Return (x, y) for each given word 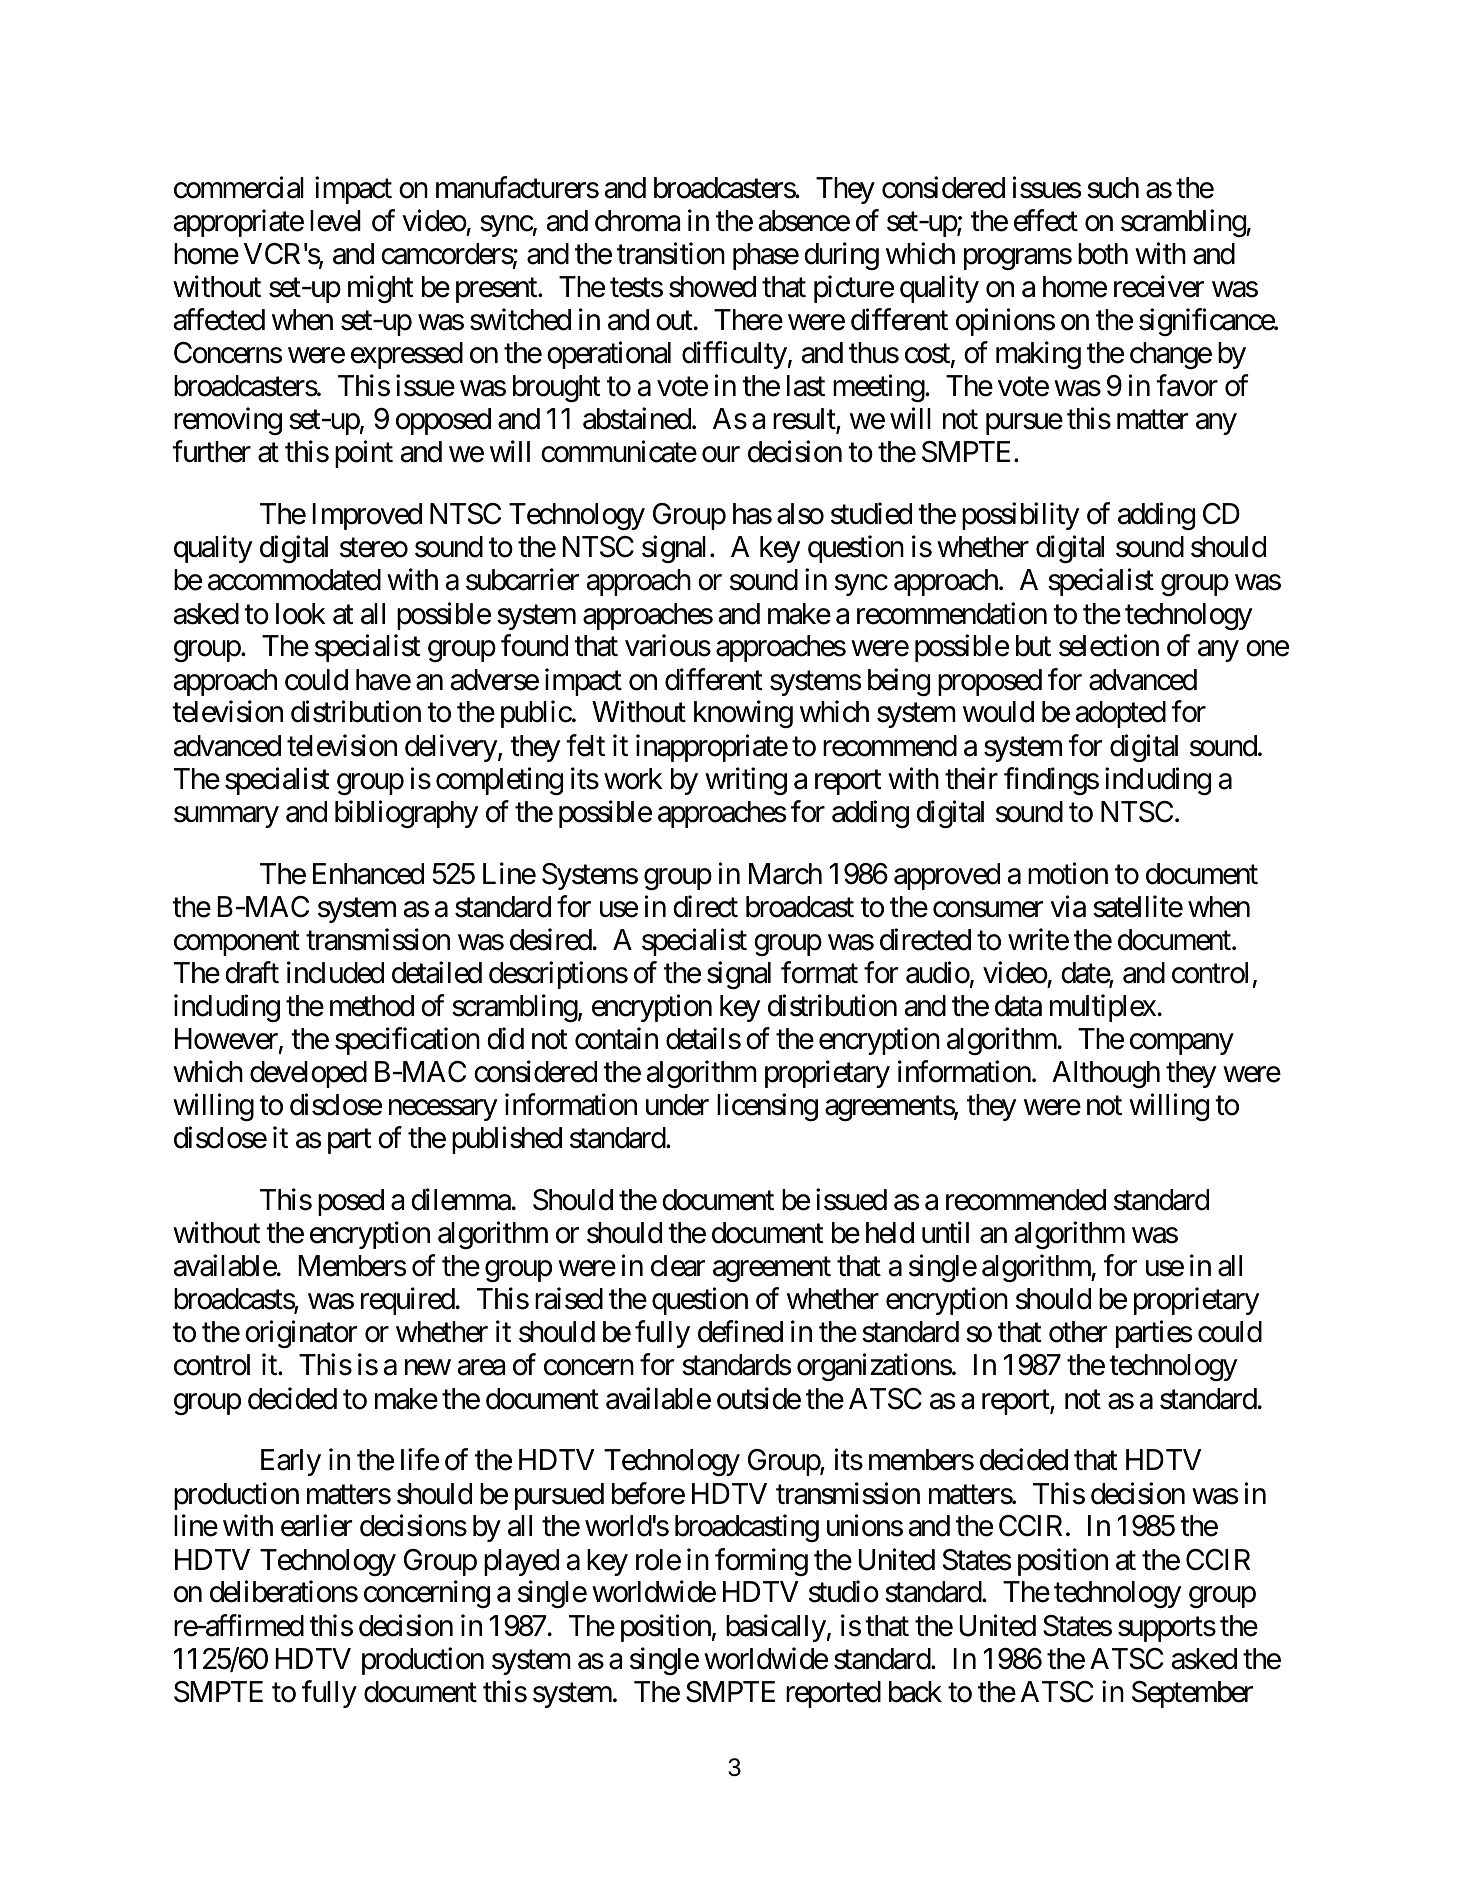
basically (776, 1628)
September (1192, 1694)
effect (1046, 220)
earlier (316, 1526)
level (335, 221)
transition (671, 253)
